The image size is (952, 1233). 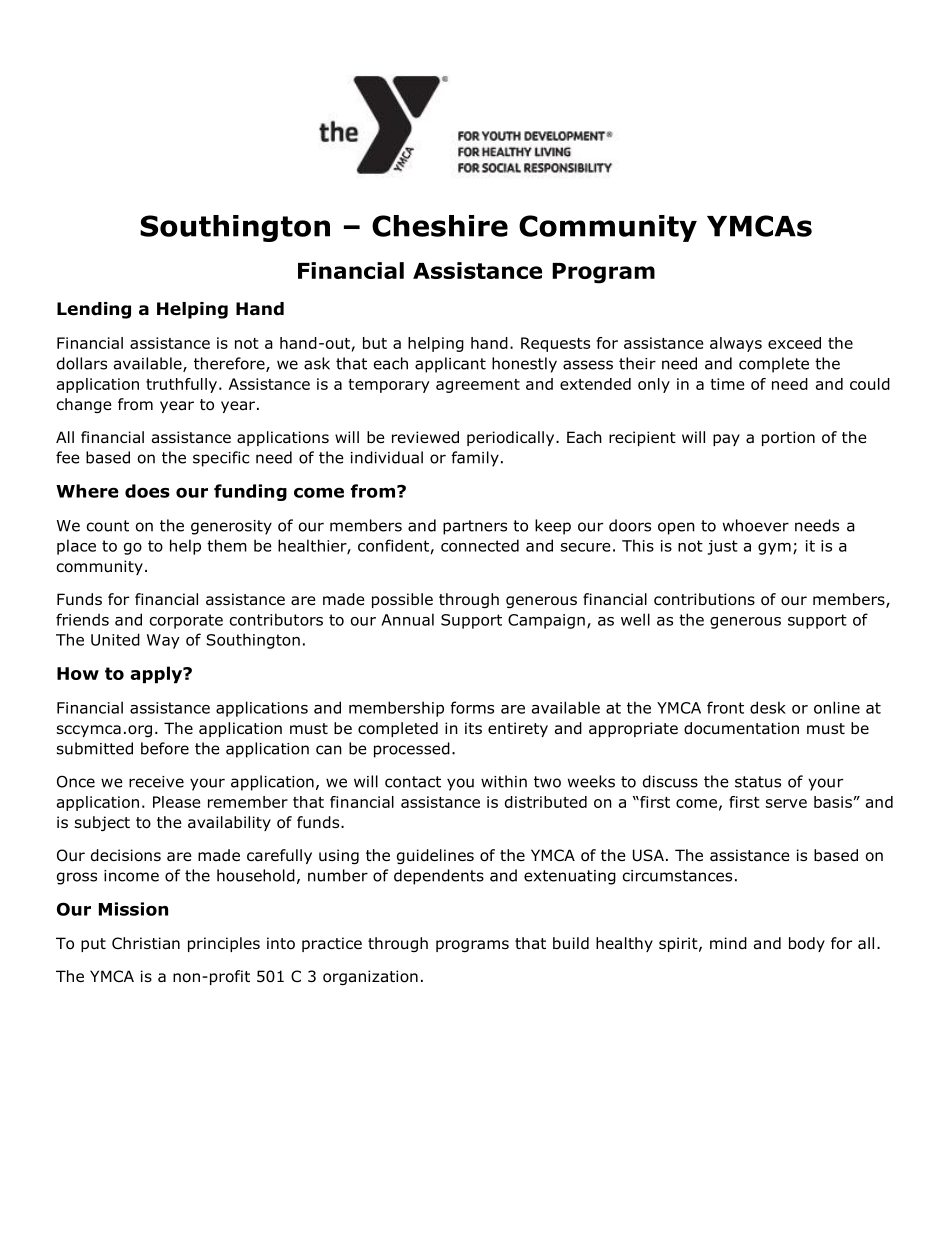 What do you see at coordinates (768, 707) in the page?
I see `desk` at bounding box center [768, 707].
